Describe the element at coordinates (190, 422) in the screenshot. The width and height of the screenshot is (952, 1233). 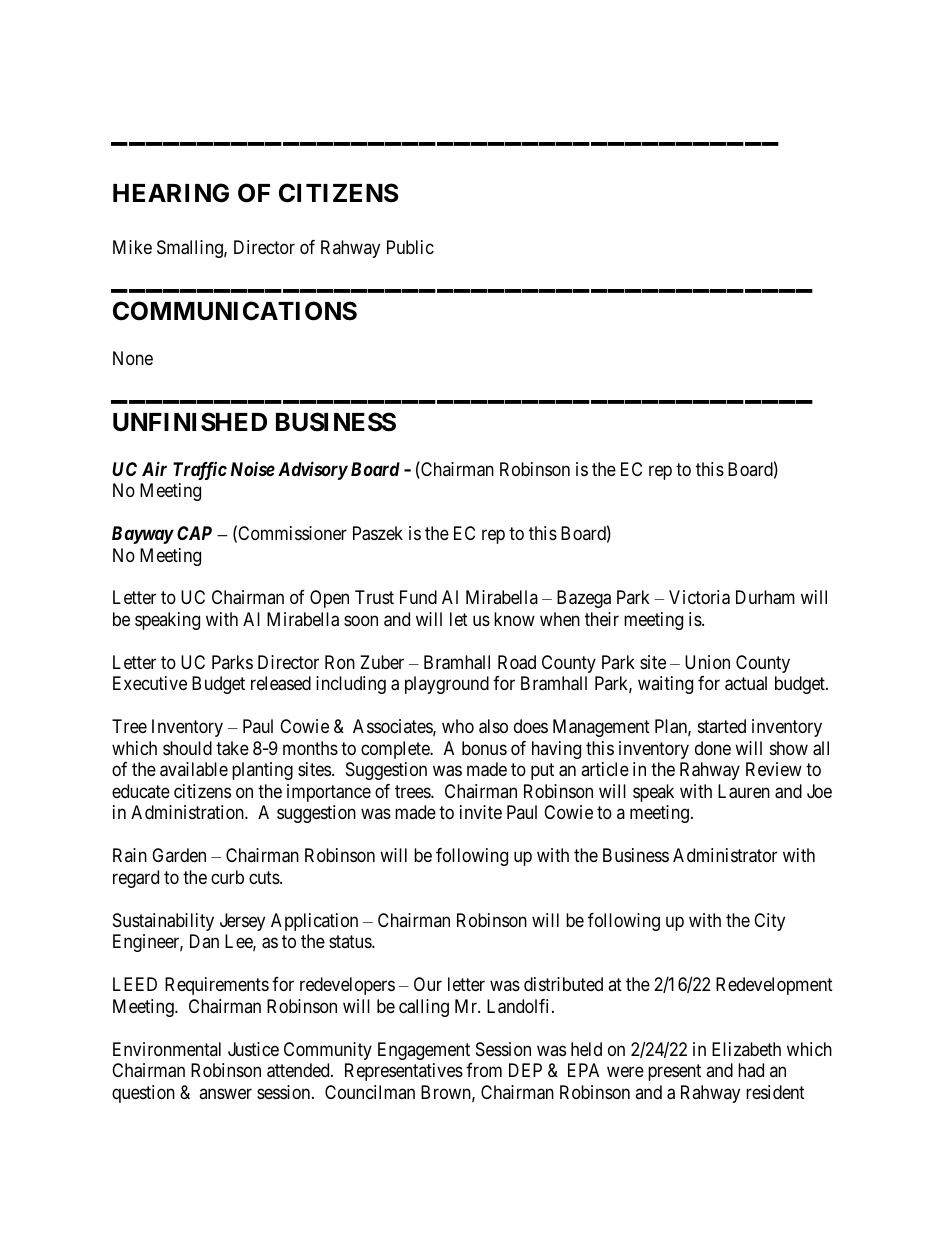
I see `UNFINISHED` at that location.
